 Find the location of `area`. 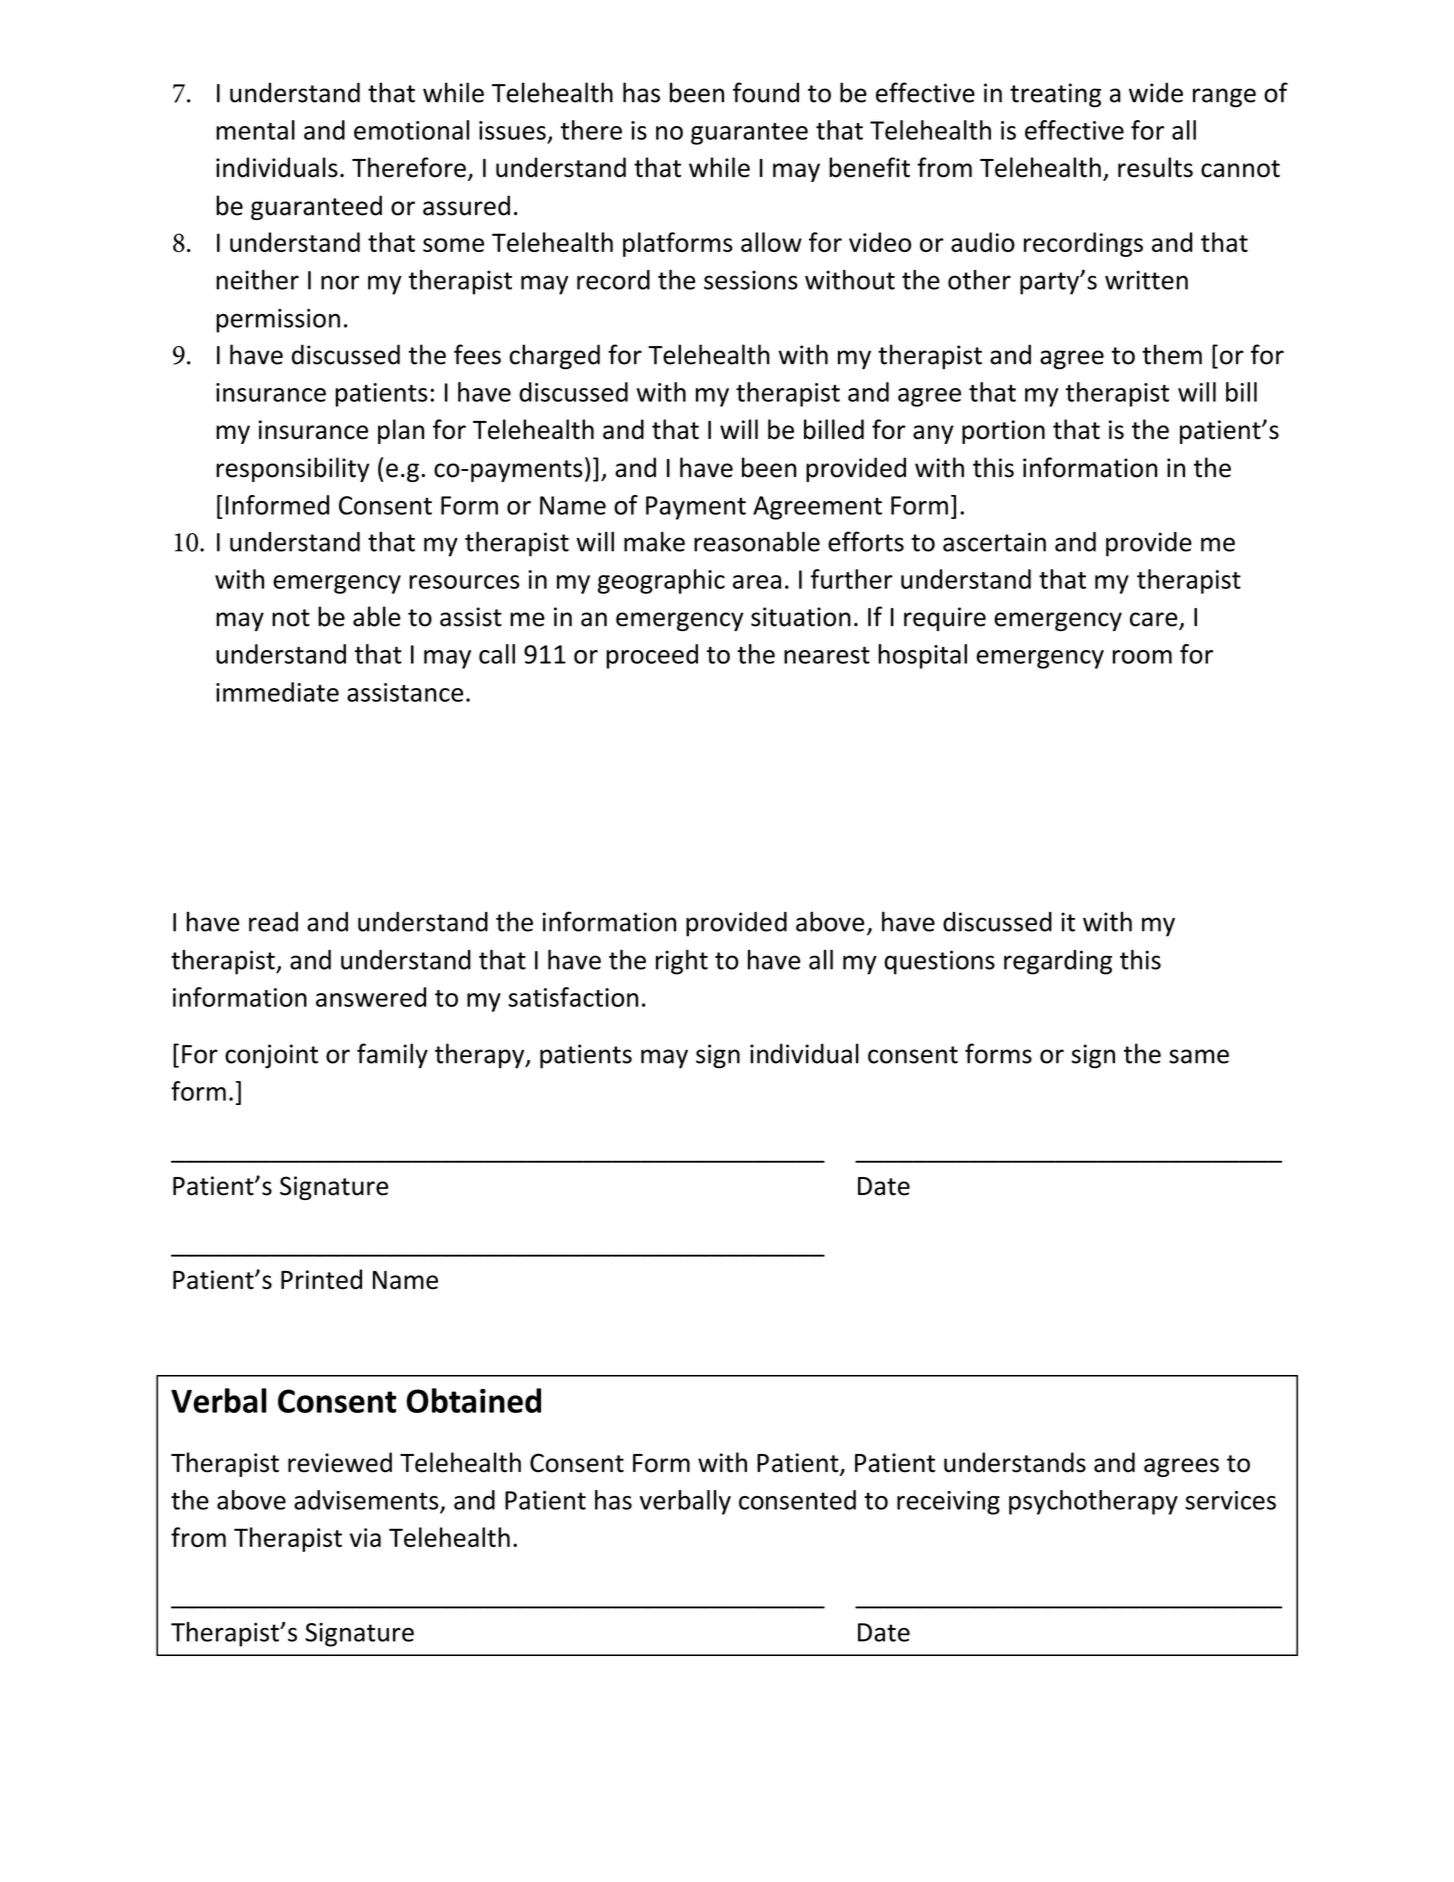

area is located at coordinates (757, 582).
